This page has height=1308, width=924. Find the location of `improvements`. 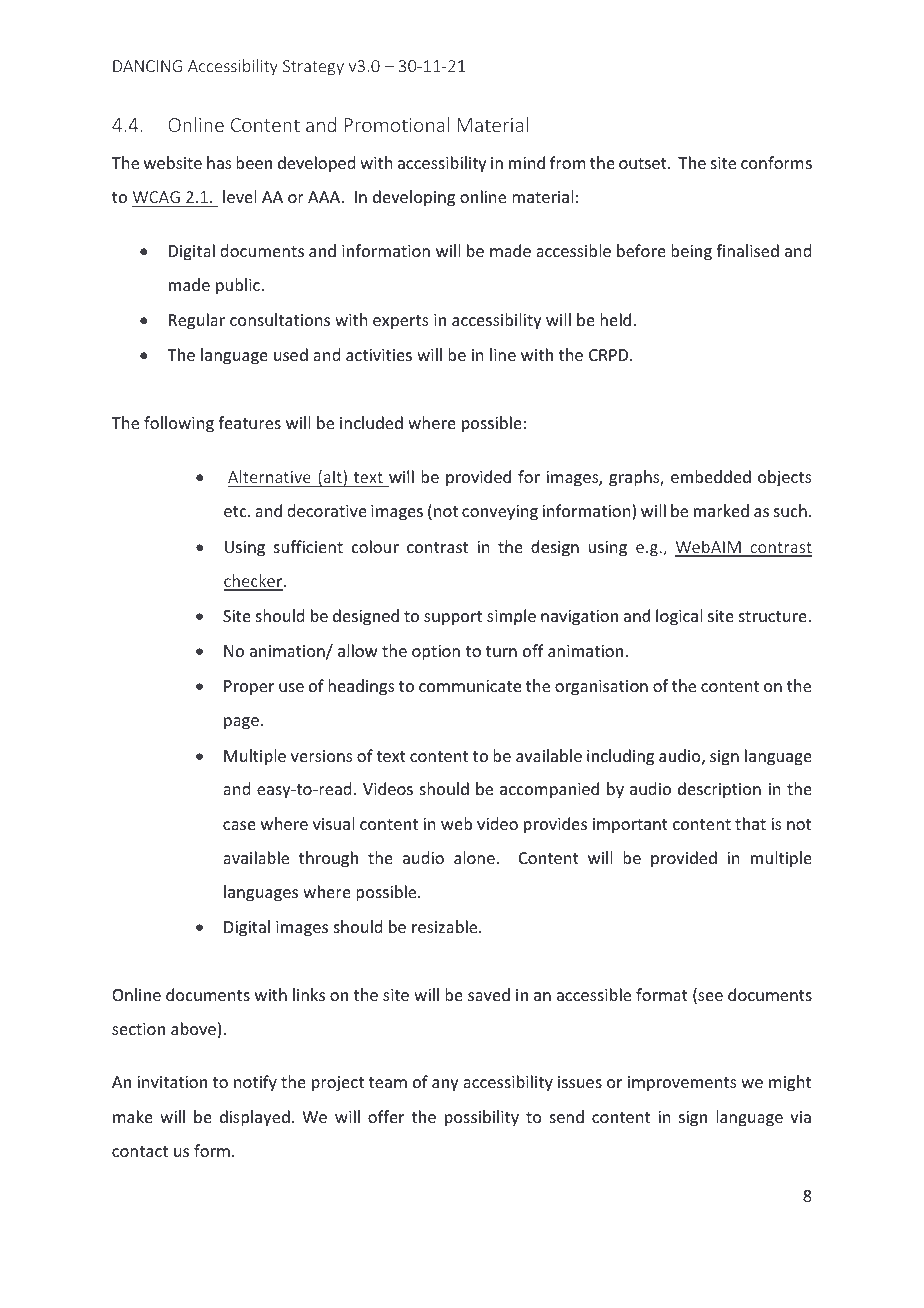

improvements is located at coordinates (682, 1084).
